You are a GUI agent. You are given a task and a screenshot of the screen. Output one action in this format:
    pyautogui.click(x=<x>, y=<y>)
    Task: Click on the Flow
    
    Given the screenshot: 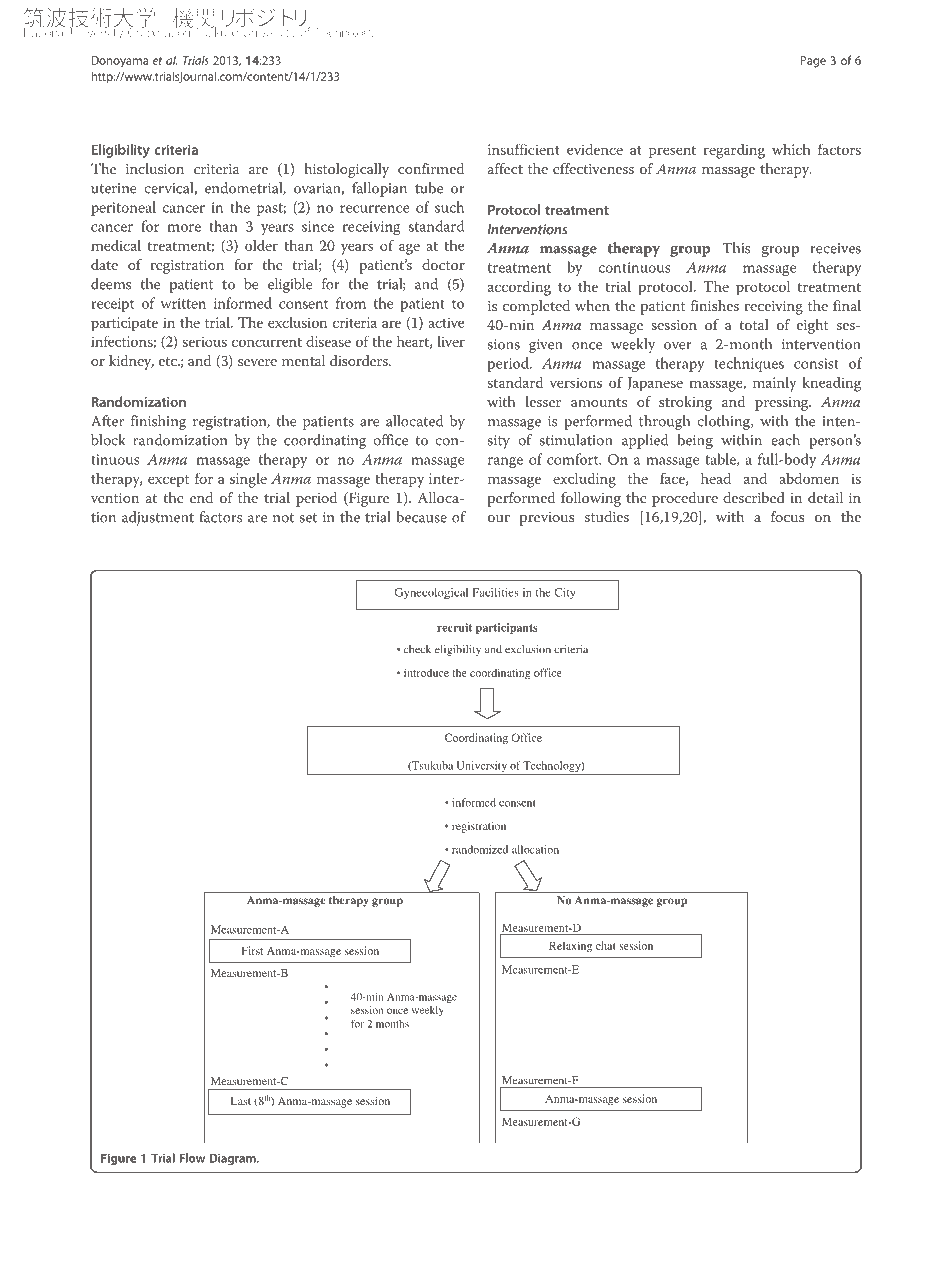 What is the action you would take?
    pyautogui.click(x=192, y=1158)
